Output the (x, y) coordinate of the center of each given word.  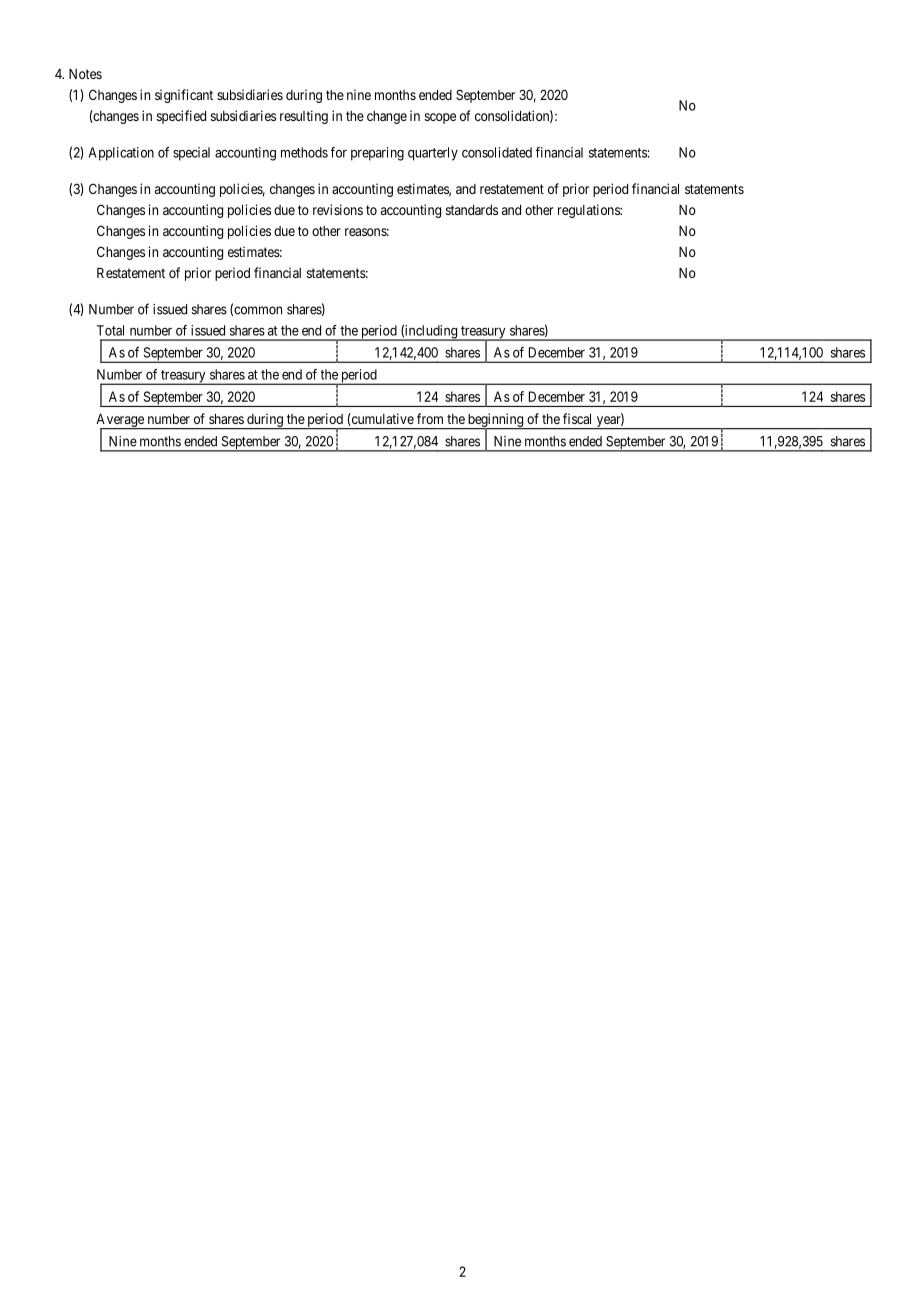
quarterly (433, 154)
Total (110, 330)
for (339, 152)
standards (472, 210)
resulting (304, 117)
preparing (377, 154)
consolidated (497, 152)
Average (121, 421)
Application (121, 154)
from (430, 418)
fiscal (577, 418)
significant (184, 96)
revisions (338, 209)
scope (440, 118)
